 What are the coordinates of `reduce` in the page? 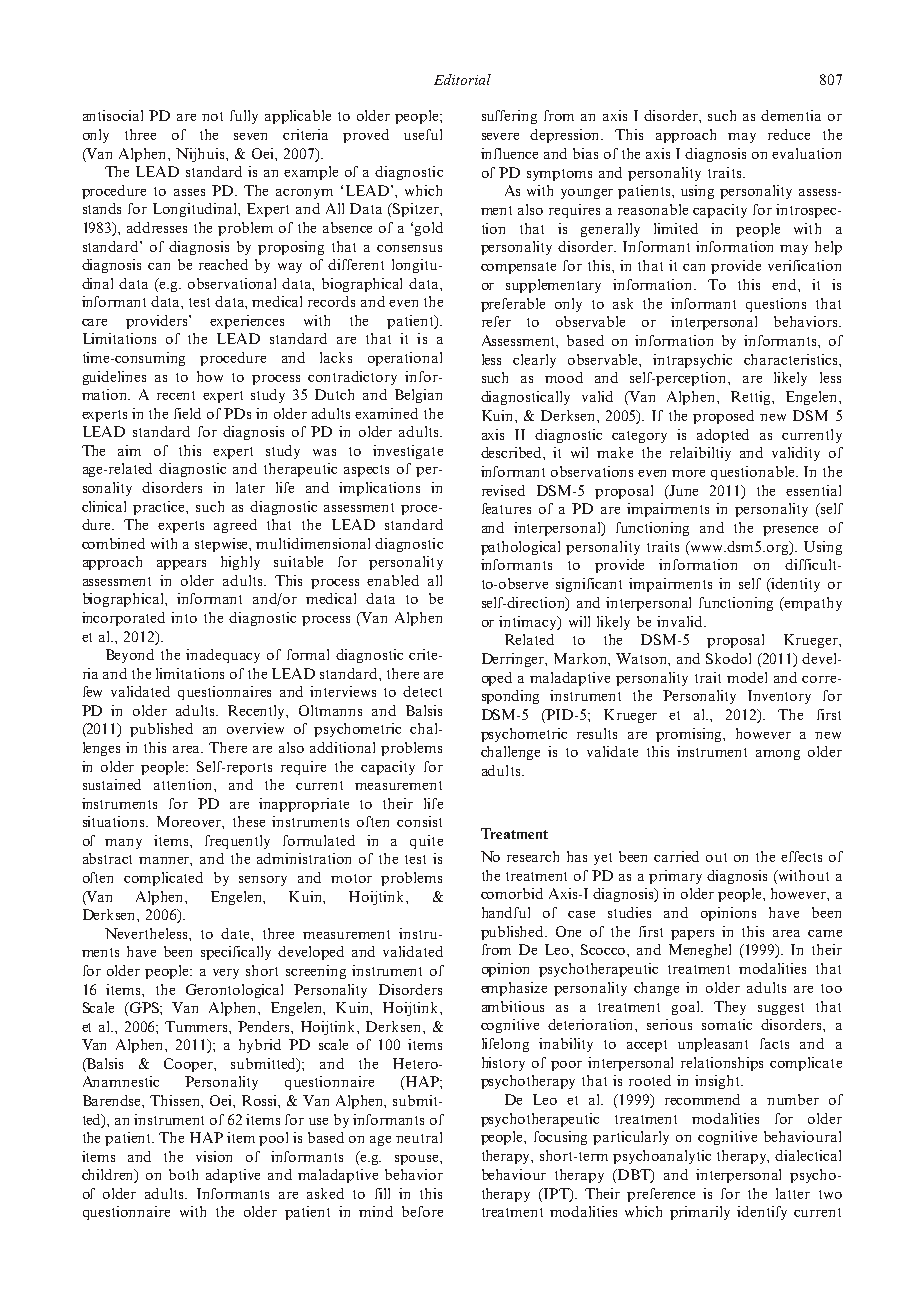 It's located at (789, 134).
